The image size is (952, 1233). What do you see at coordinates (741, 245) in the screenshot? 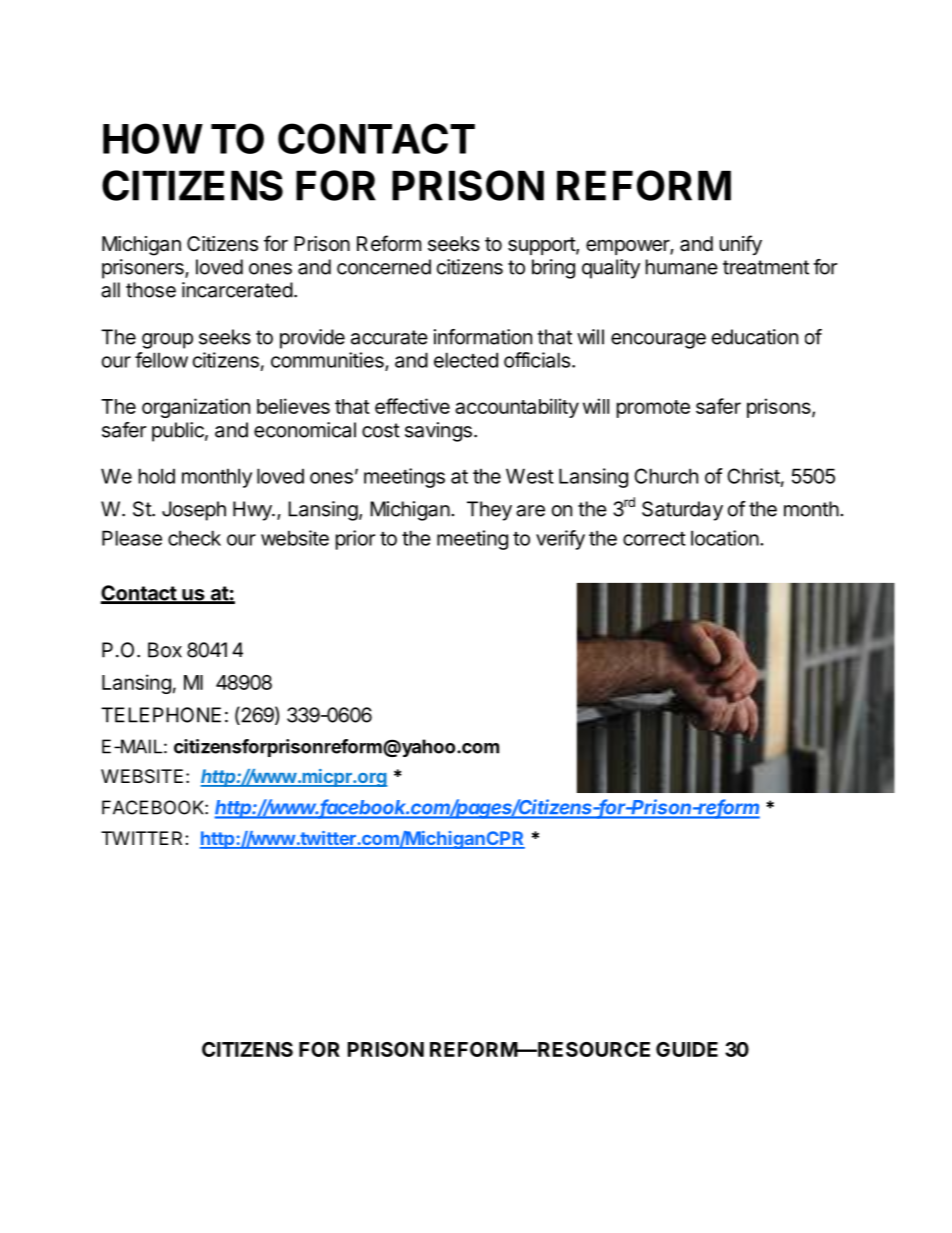
I see `unify` at bounding box center [741, 245].
